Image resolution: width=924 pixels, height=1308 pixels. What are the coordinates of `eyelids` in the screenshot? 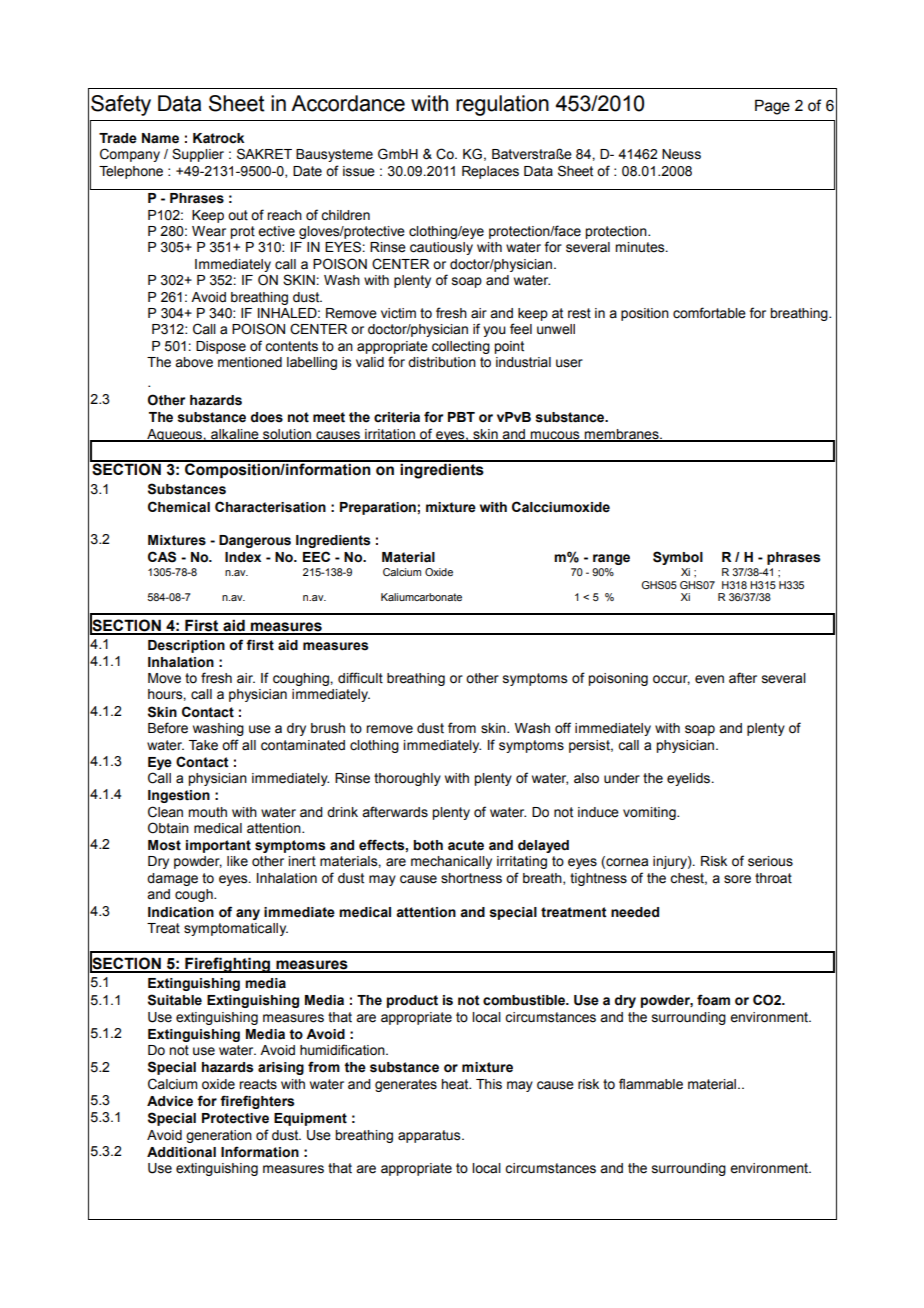 It's located at (688, 779).
